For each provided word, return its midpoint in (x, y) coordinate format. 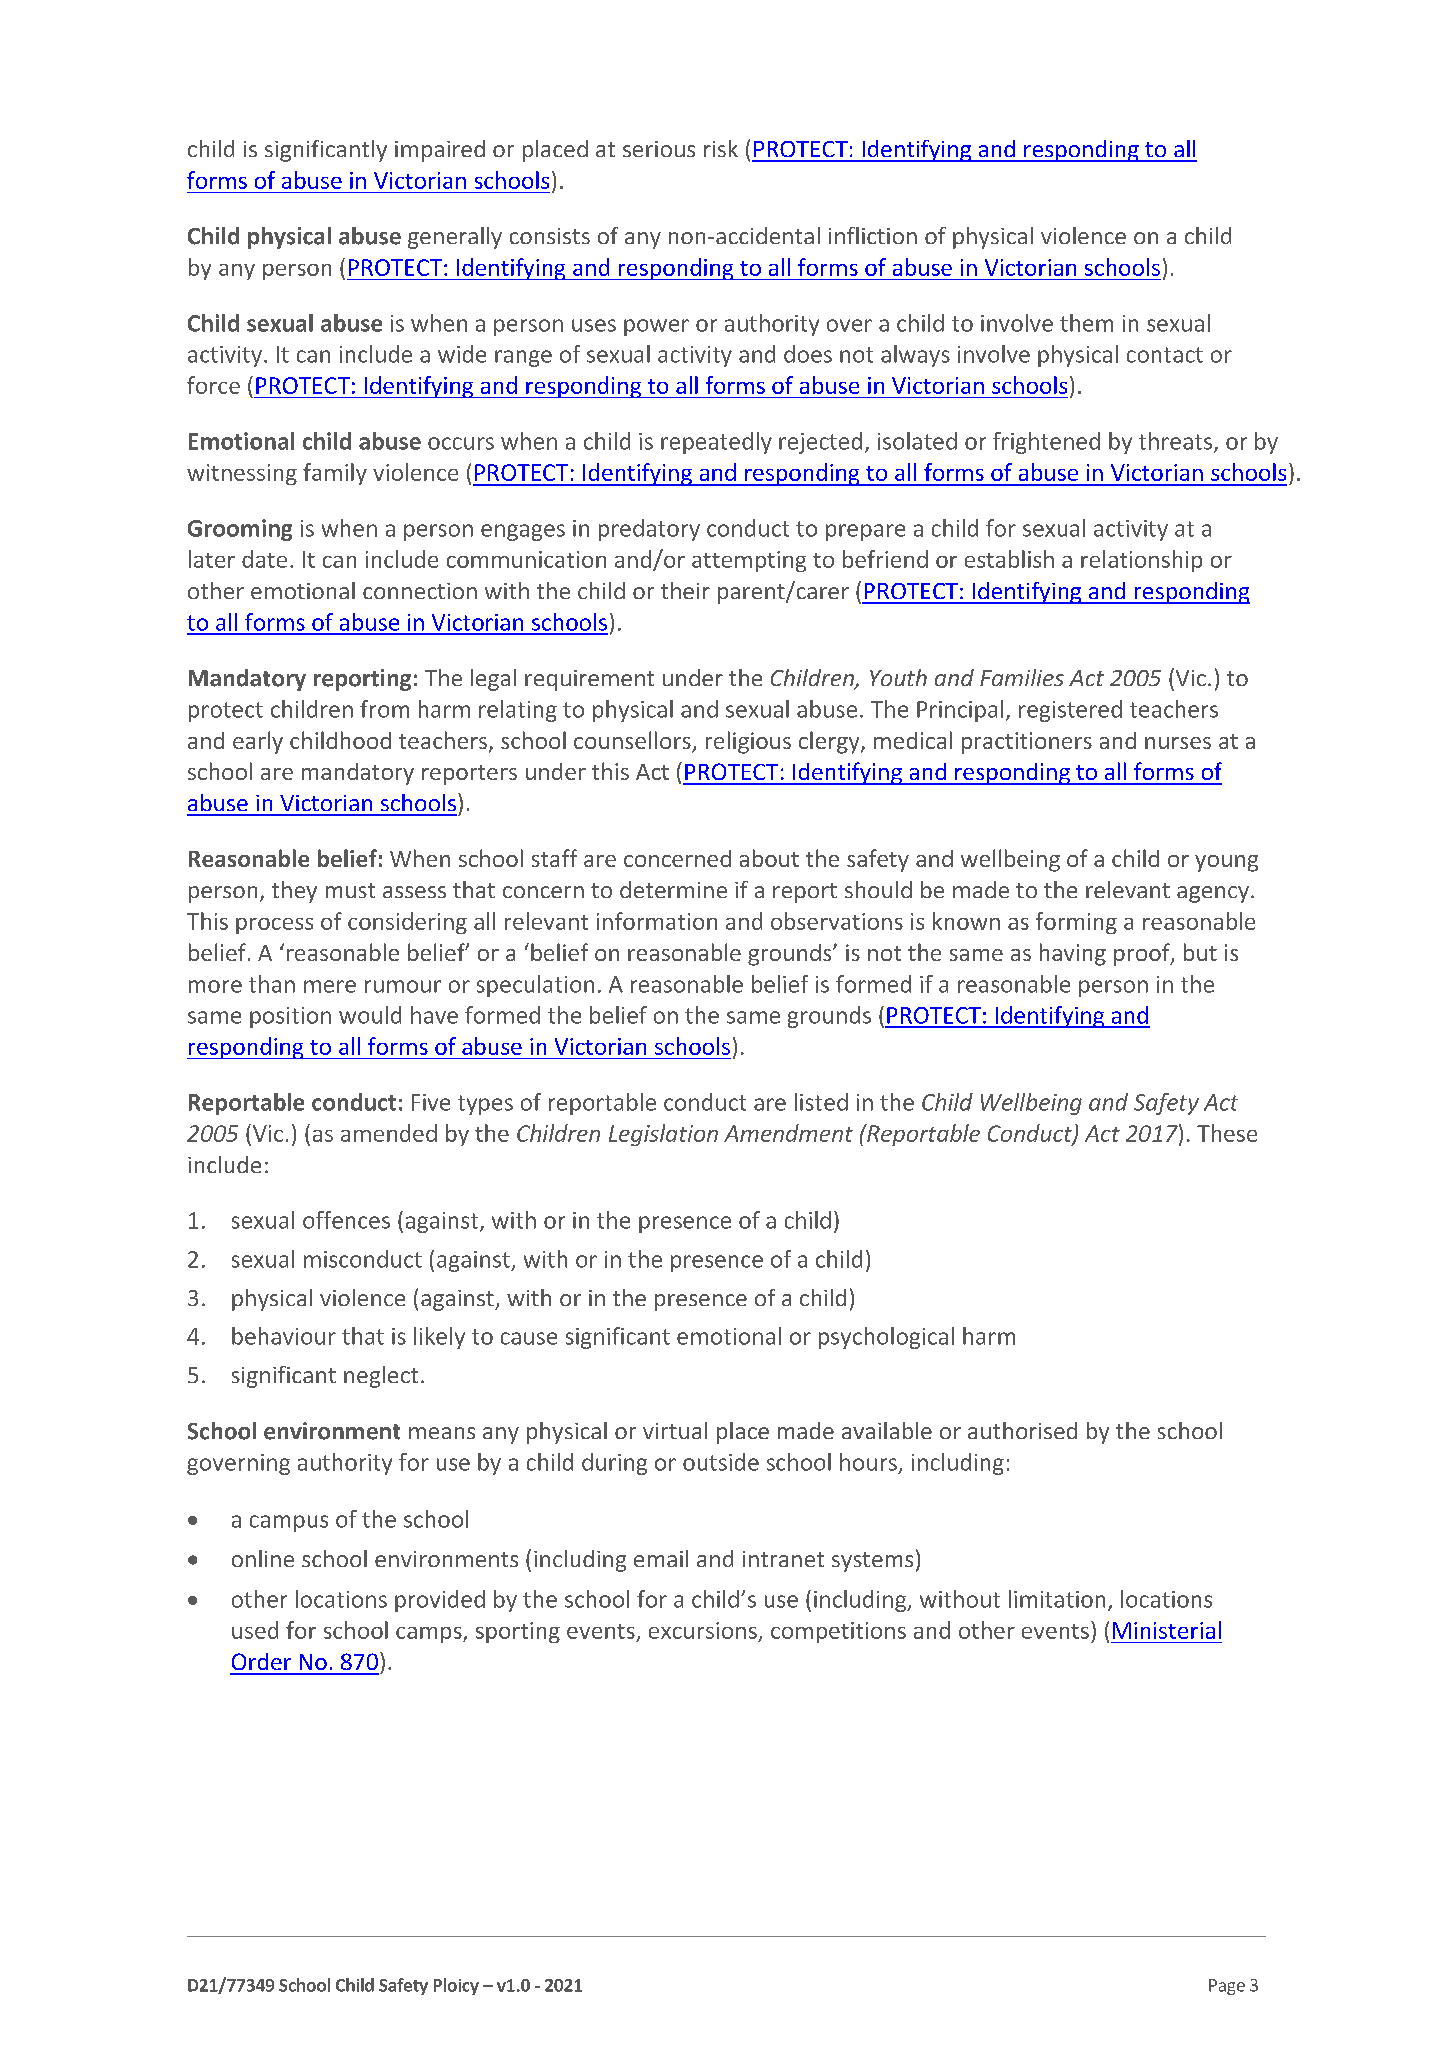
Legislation (663, 1135)
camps (430, 1635)
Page (1227, 1987)
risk (721, 148)
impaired (440, 151)
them (1086, 323)
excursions (703, 1630)
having (1073, 954)
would (370, 1015)
